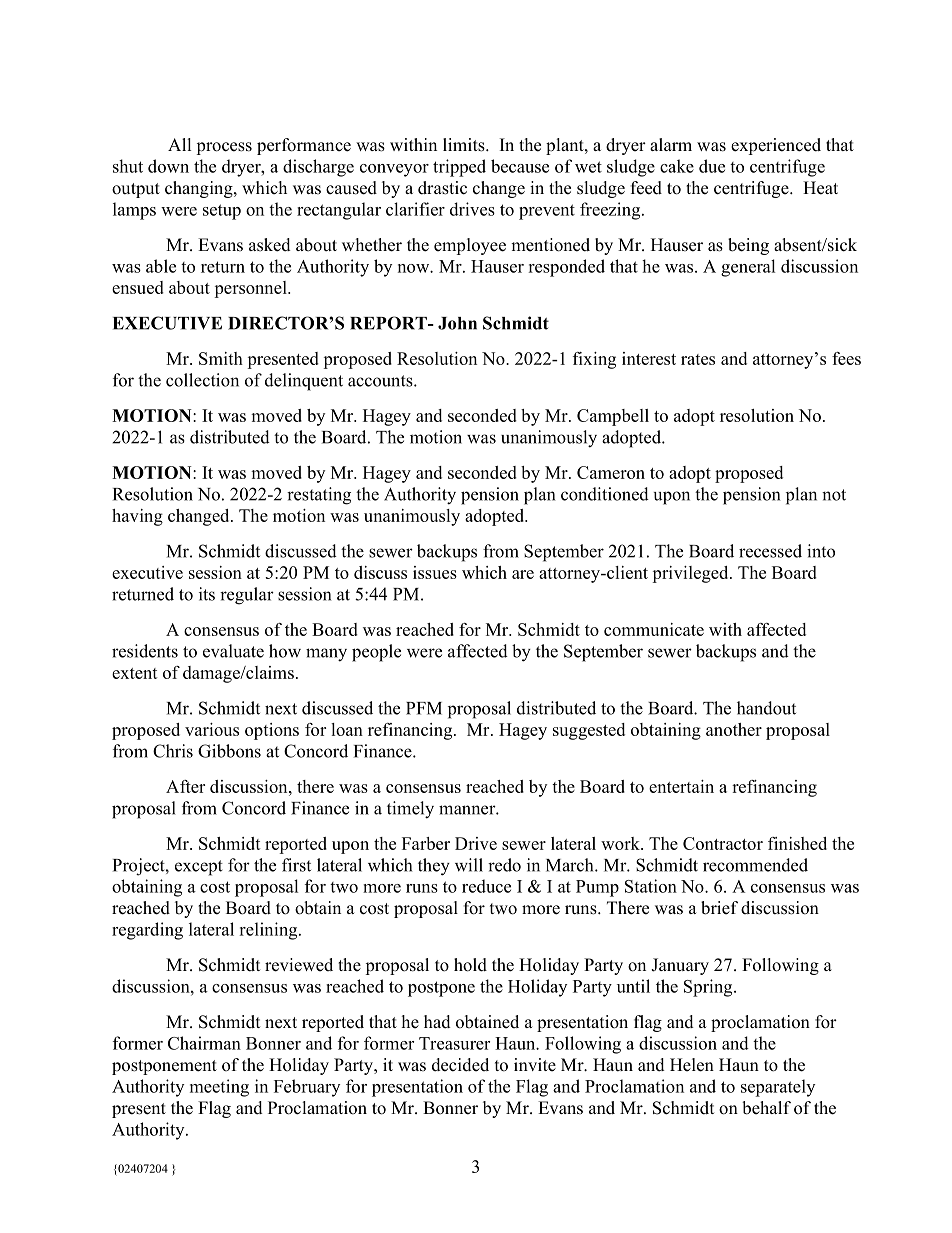 The height and width of the page is (1233, 952). I want to click on decided, so click(460, 1065).
